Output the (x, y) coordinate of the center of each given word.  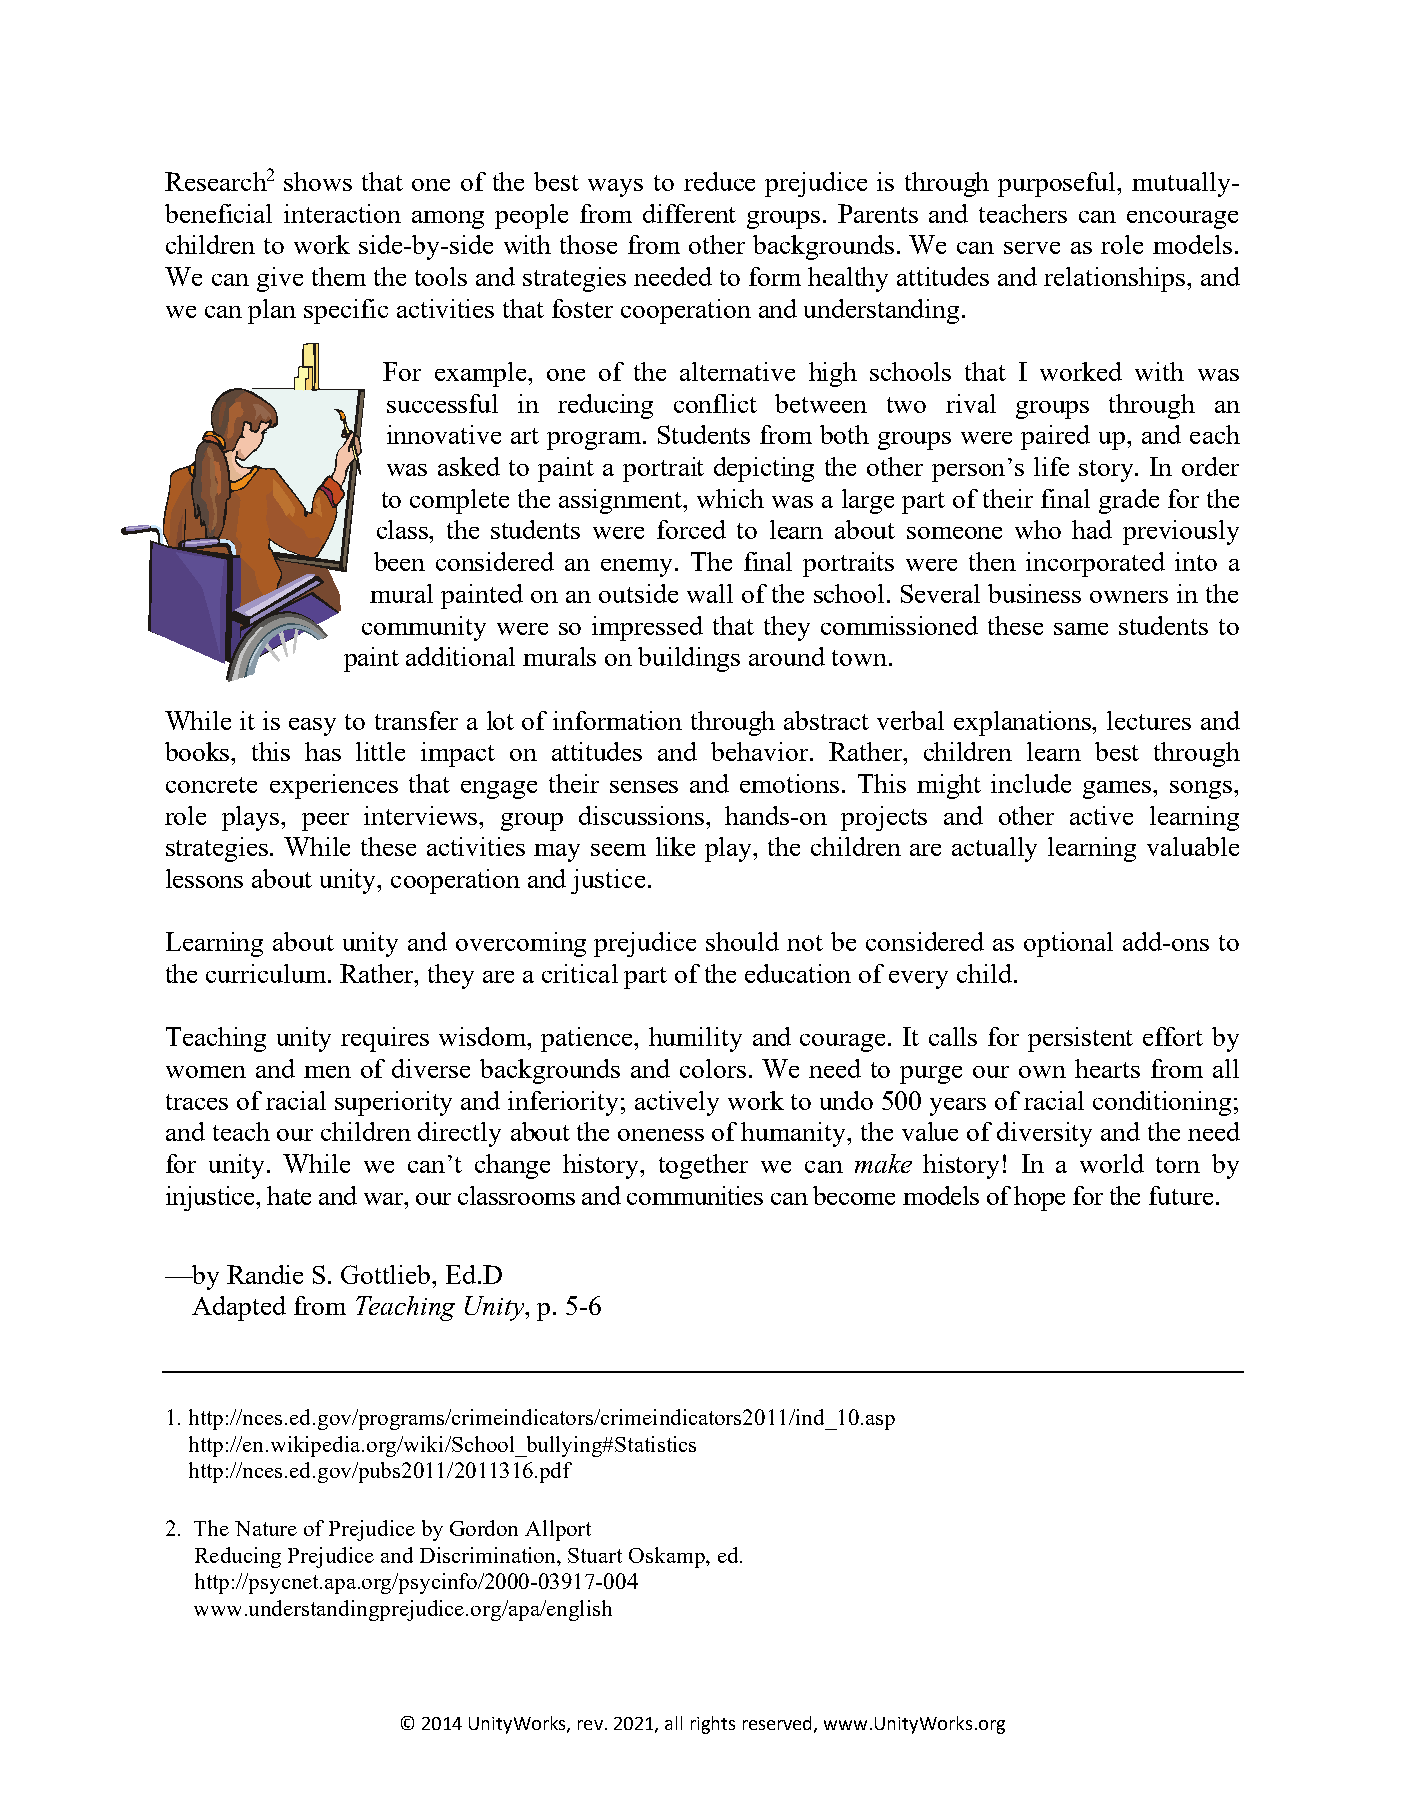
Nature (266, 1528)
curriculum (267, 973)
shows (318, 181)
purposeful (1058, 184)
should (742, 941)
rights (713, 1725)
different (689, 213)
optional (1068, 944)
